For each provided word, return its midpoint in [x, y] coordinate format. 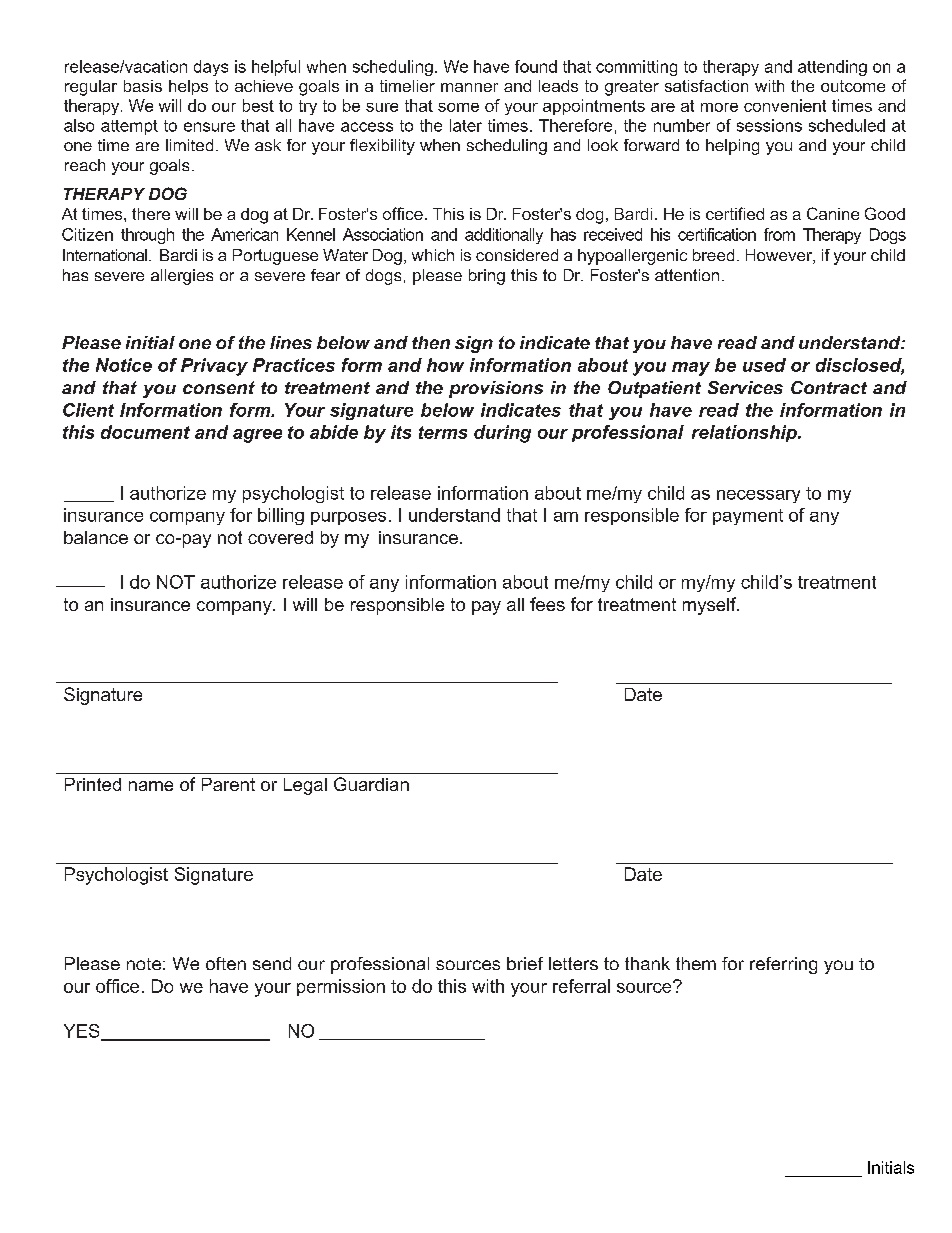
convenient [785, 105]
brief [525, 963]
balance [96, 537]
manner [469, 87]
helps [188, 87]
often [226, 963]
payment [748, 517]
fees [547, 604]
